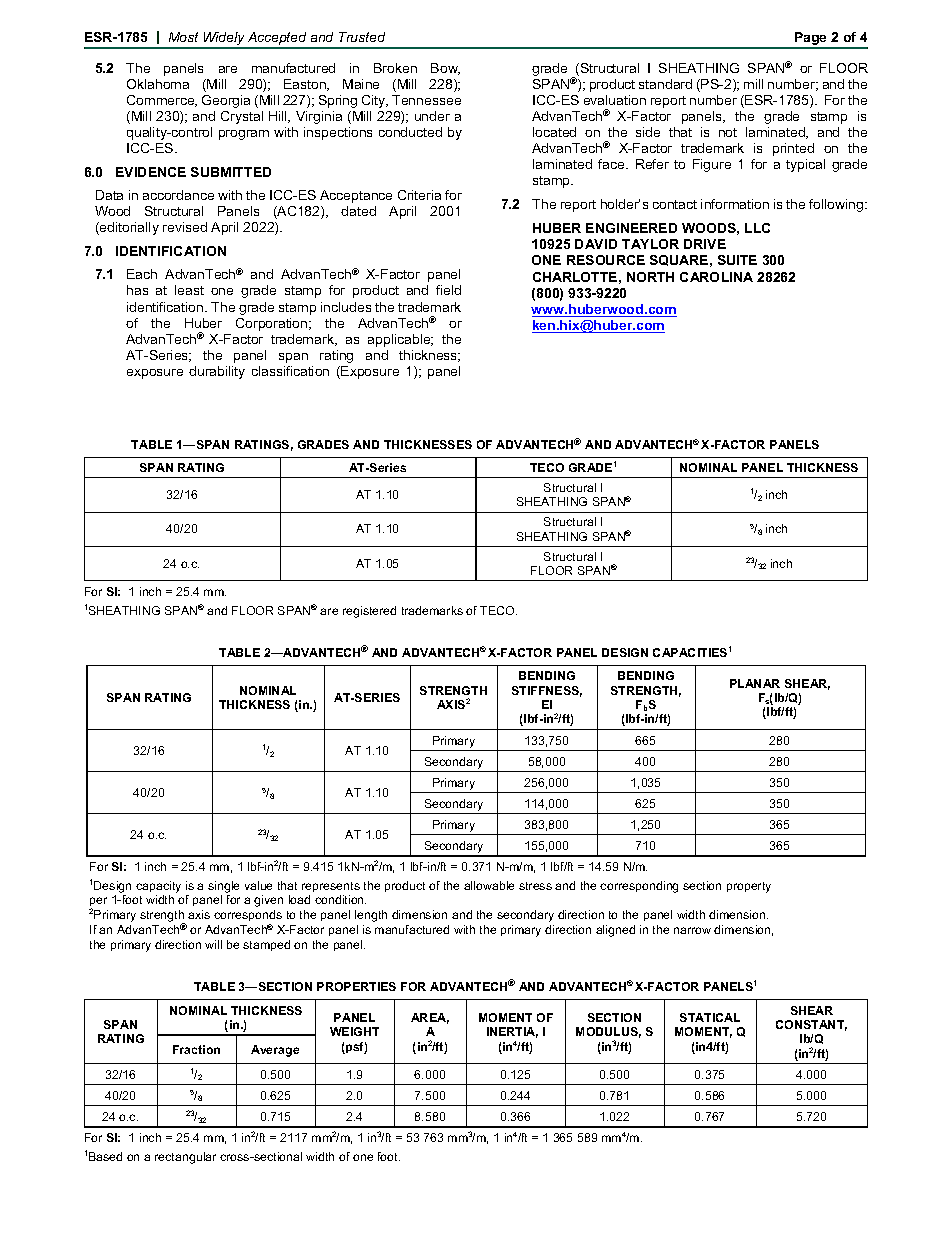  I want to click on Page, so click(811, 40).
